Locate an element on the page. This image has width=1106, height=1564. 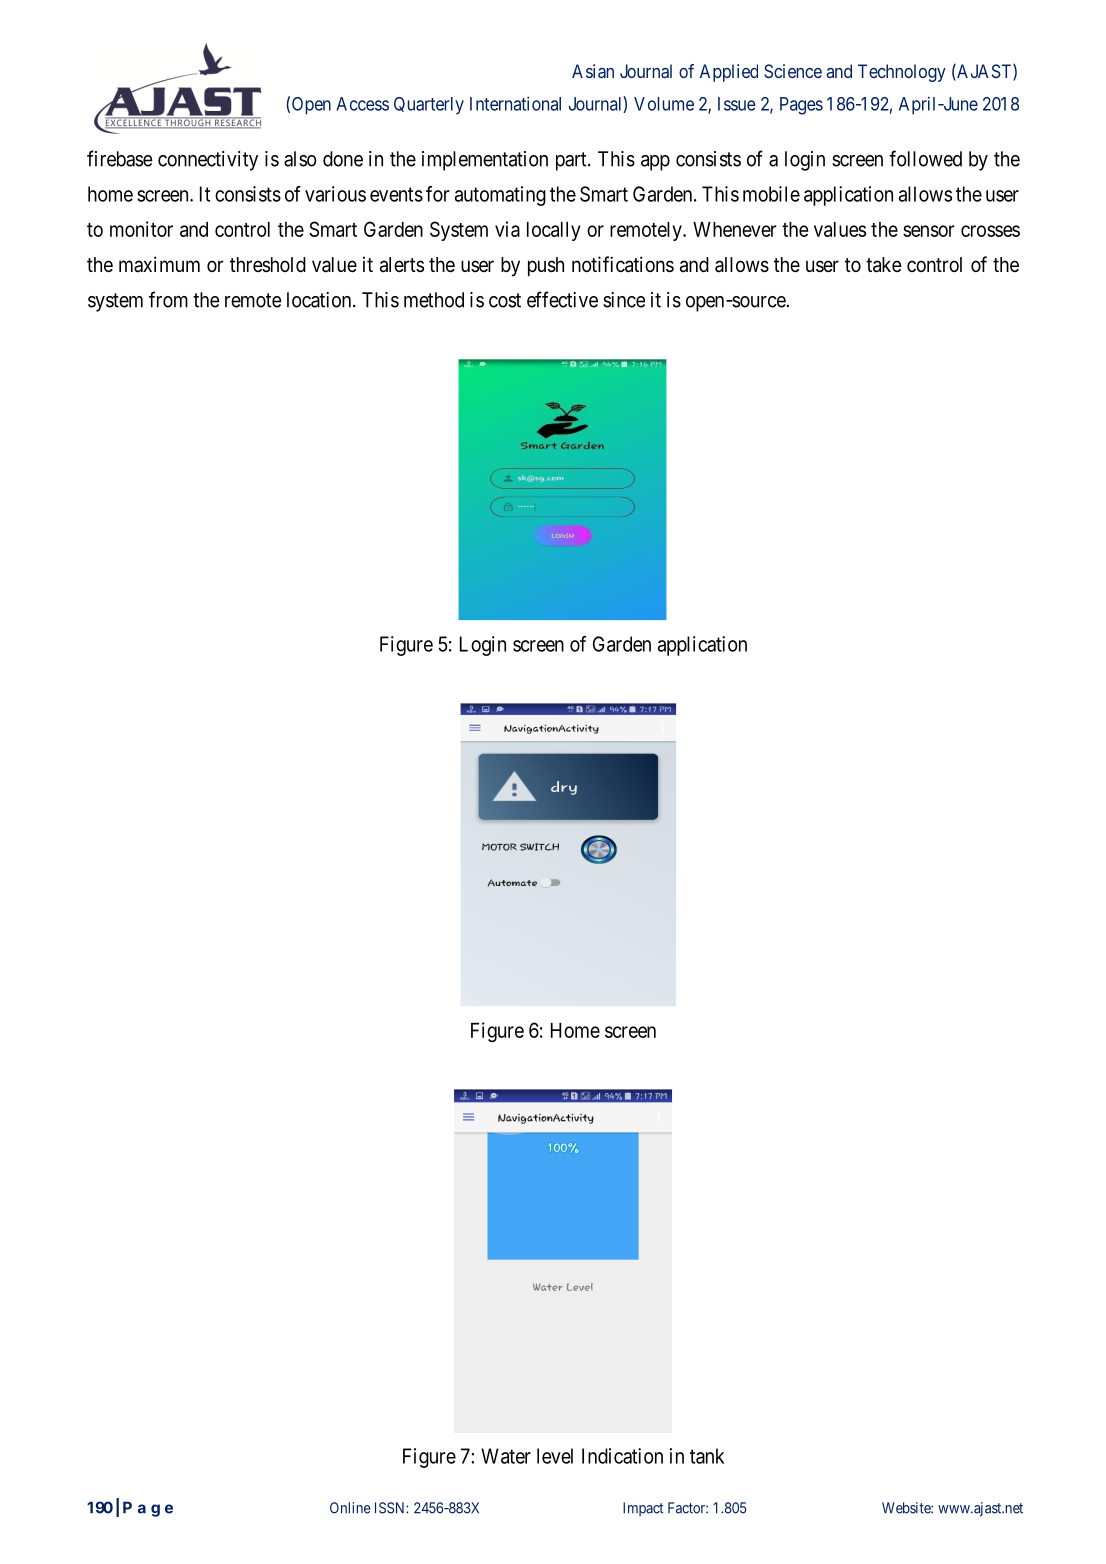
Technology is located at coordinates (902, 73).
